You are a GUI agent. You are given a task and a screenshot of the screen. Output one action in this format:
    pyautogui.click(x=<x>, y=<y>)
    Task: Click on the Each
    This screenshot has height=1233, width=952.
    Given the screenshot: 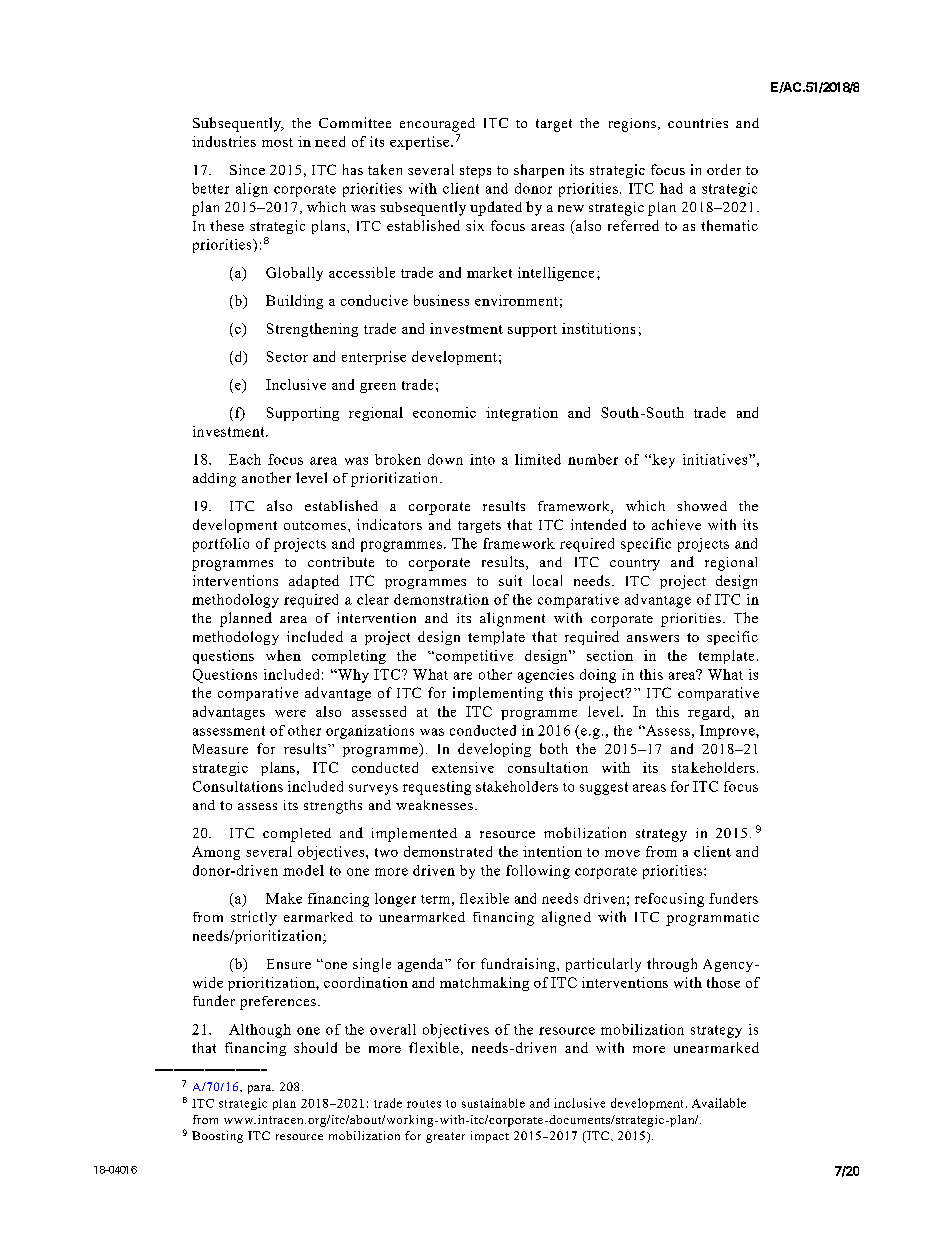 What is the action you would take?
    pyautogui.click(x=245, y=459)
